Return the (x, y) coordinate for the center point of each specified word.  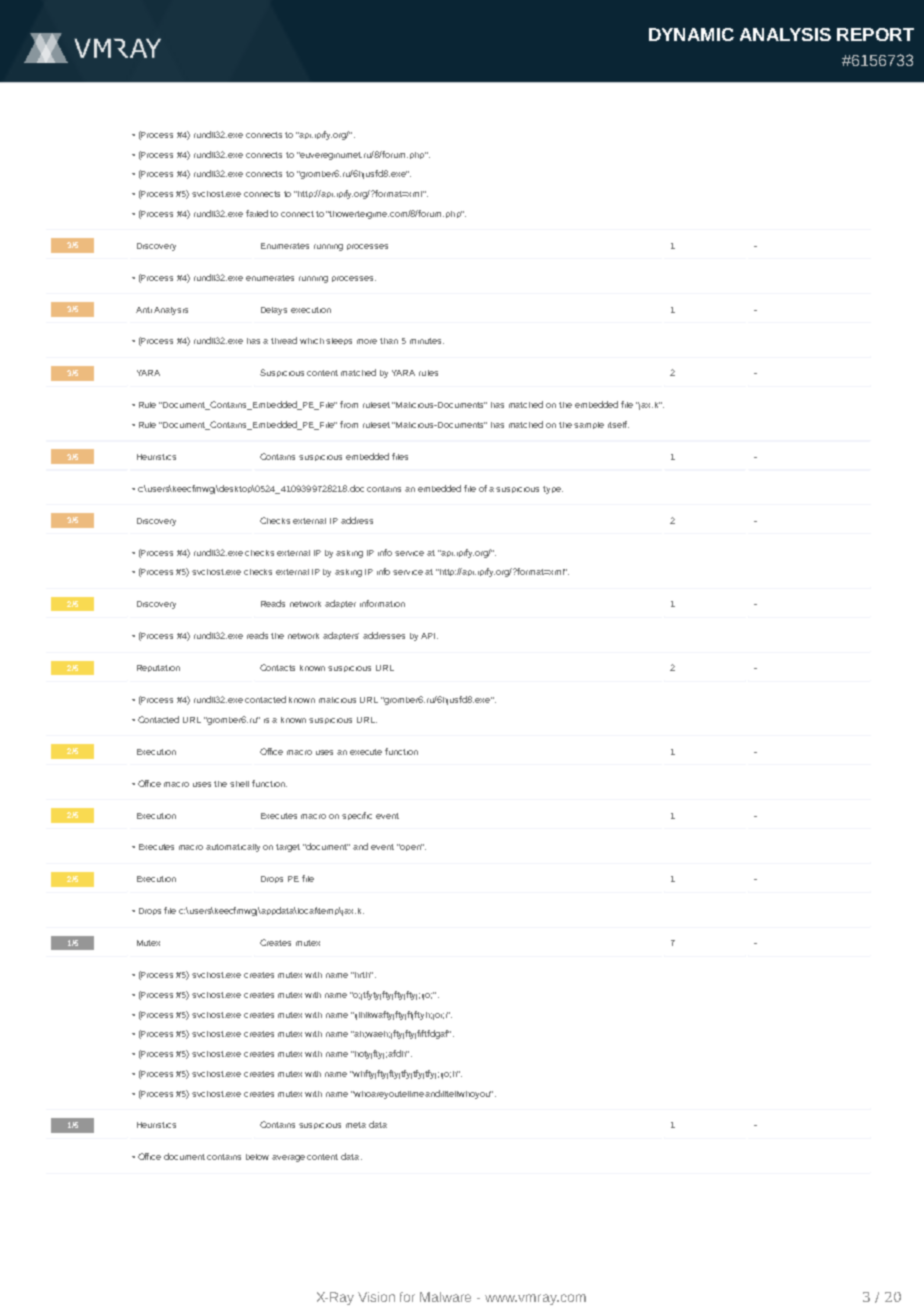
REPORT (875, 34)
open (410, 847)
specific (357, 816)
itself (618, 424)
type (553, 490)
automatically (233, 848)
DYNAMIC (691, 34)
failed (257, 213)
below (257, 1157)
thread (284, 340)
